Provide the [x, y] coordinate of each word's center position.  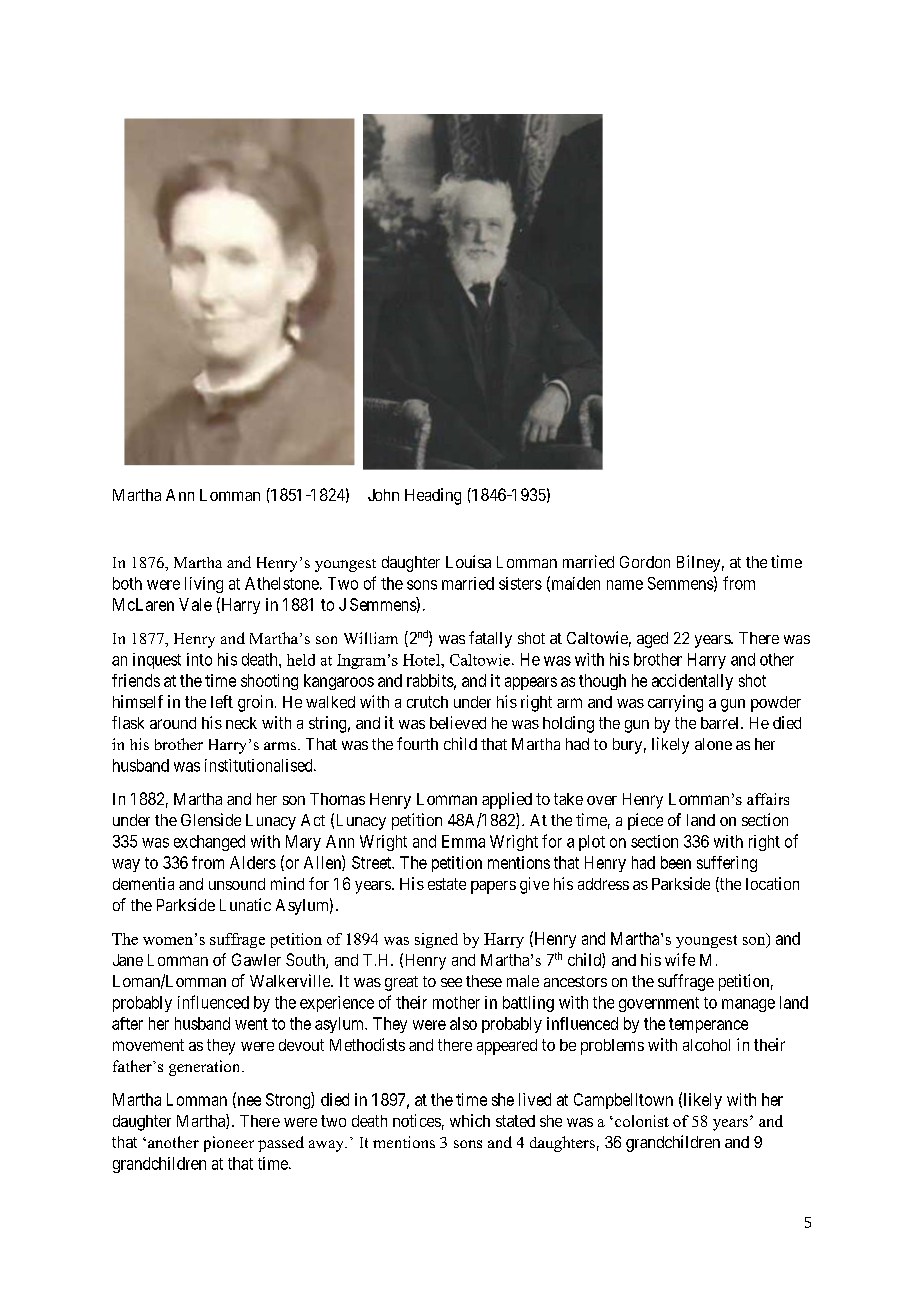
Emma [463, 841]
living [204, 585]
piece [645, 821]
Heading [433, 496]
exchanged [209, 843]
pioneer [229, 1144]
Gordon [645, 562]
